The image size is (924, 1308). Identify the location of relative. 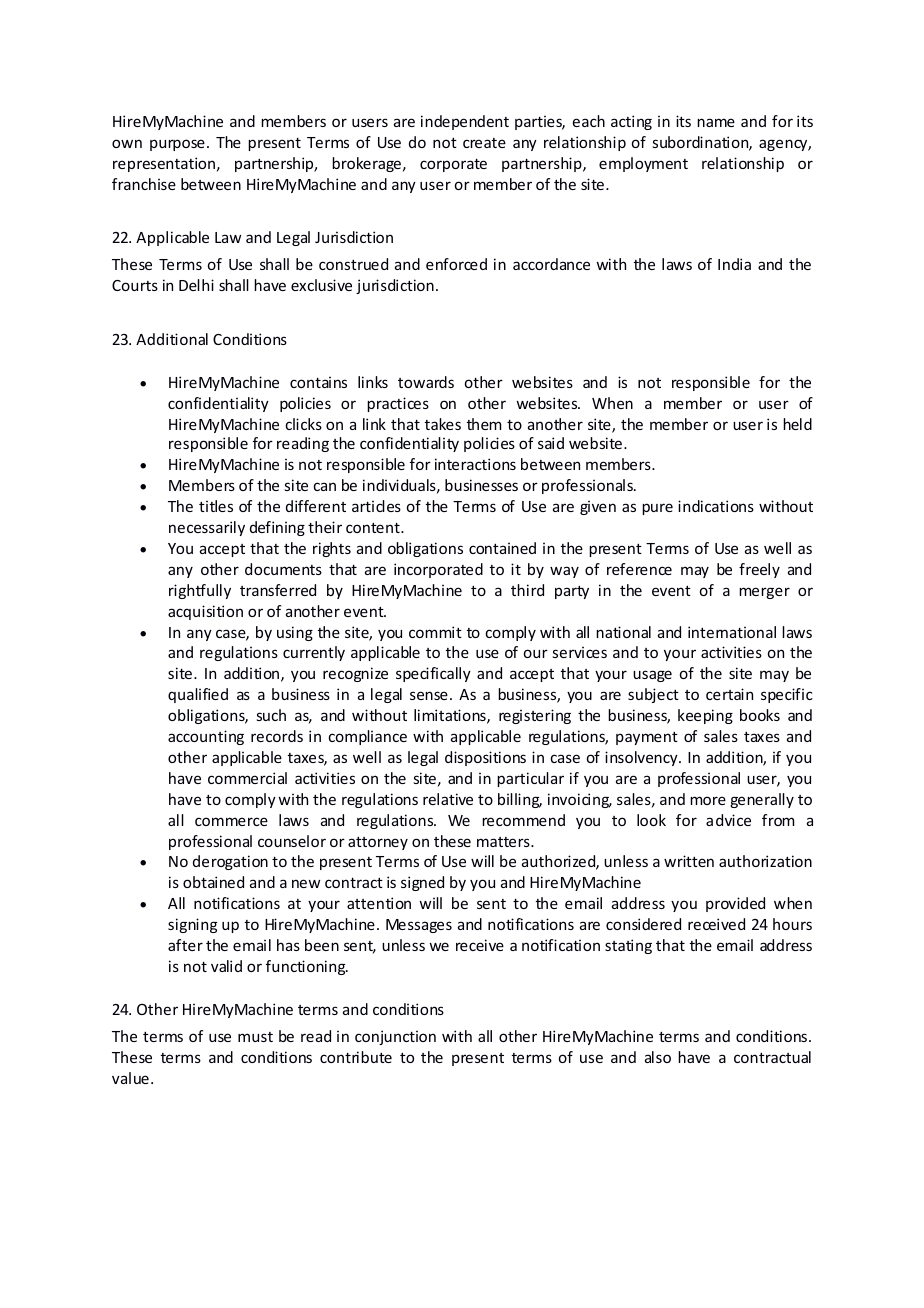
(448, 799).
